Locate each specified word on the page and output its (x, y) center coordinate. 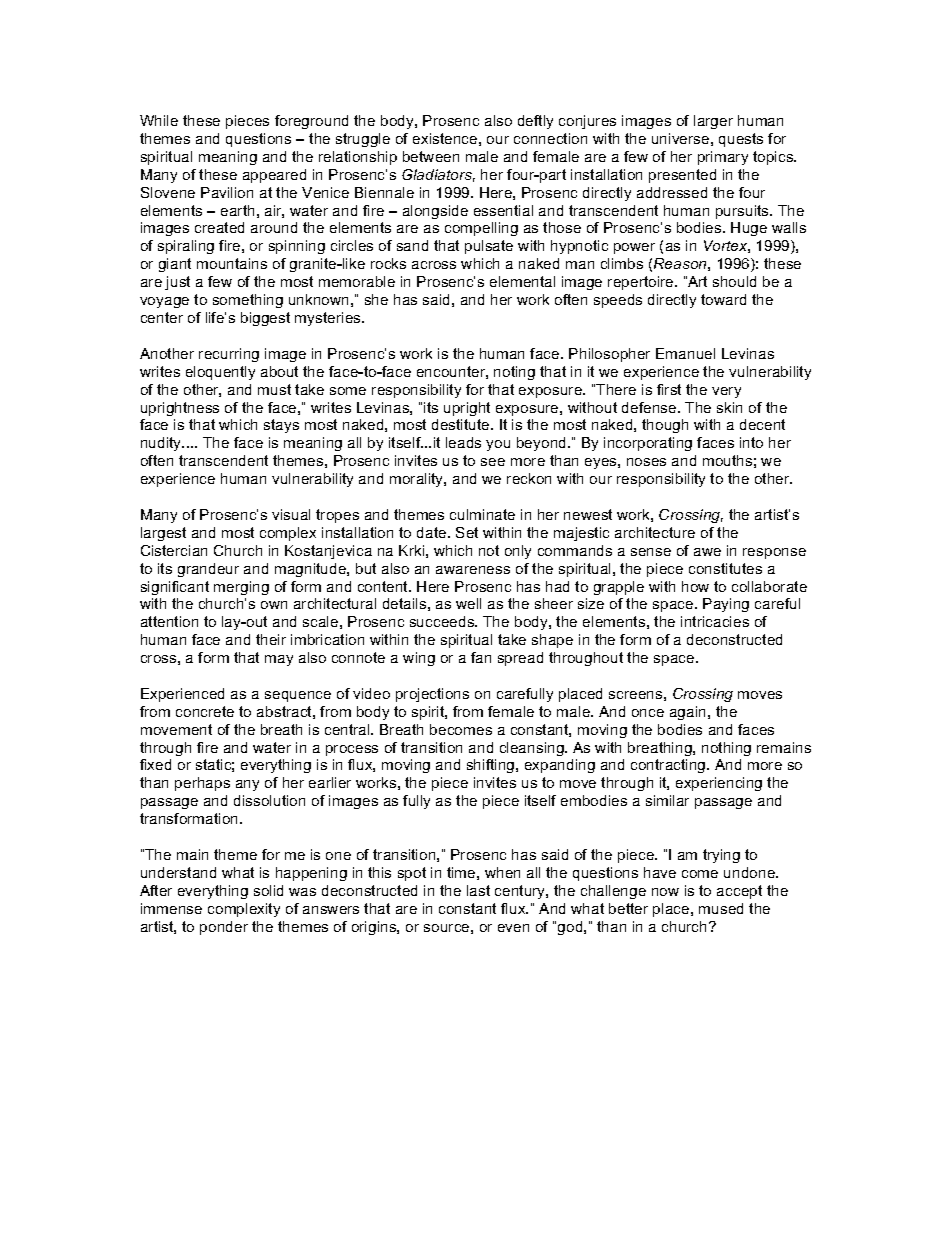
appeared (274, 176)
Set (467, 532)
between (431, 156)
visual (291, 514)
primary (723, 158)
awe (707, 552)
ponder (224, 928)
